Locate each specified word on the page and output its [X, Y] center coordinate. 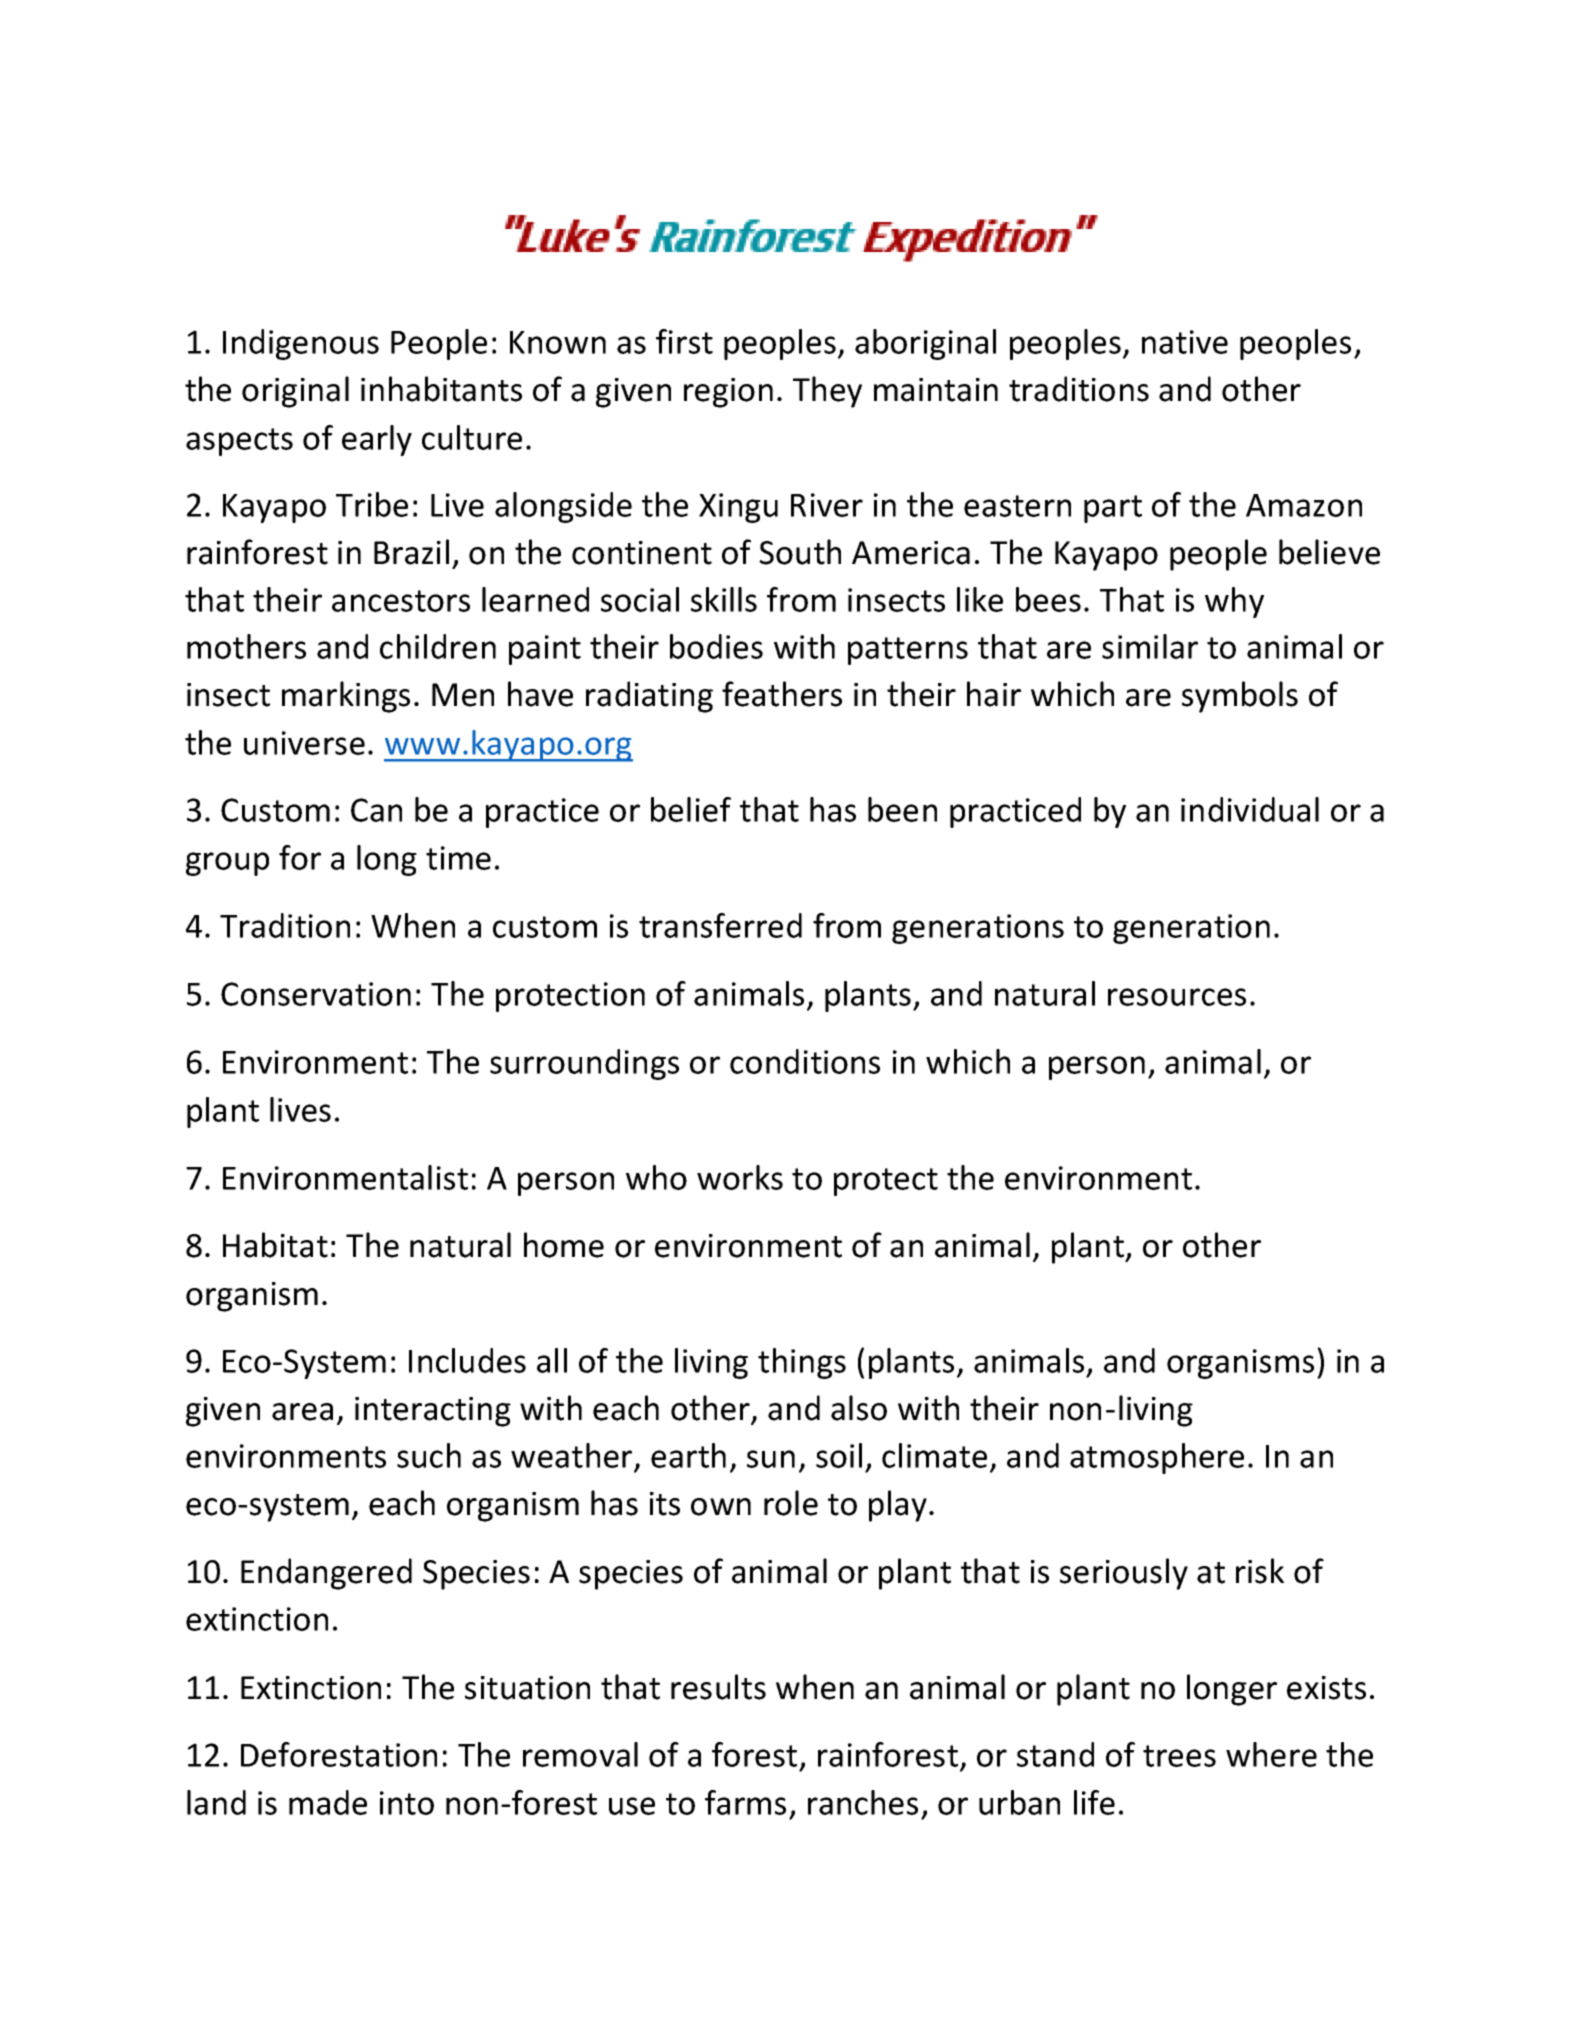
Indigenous [301, 344]
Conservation [316, 994]
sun [771, 1459]
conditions [805, 1061]
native [1185, 342]
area [302, 1412]
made [328, 1802]
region [728, 393]
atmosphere [1157, 1458]
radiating [649, 697]
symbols [1240, 697]
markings [346, 697]
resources [1177, 997]
